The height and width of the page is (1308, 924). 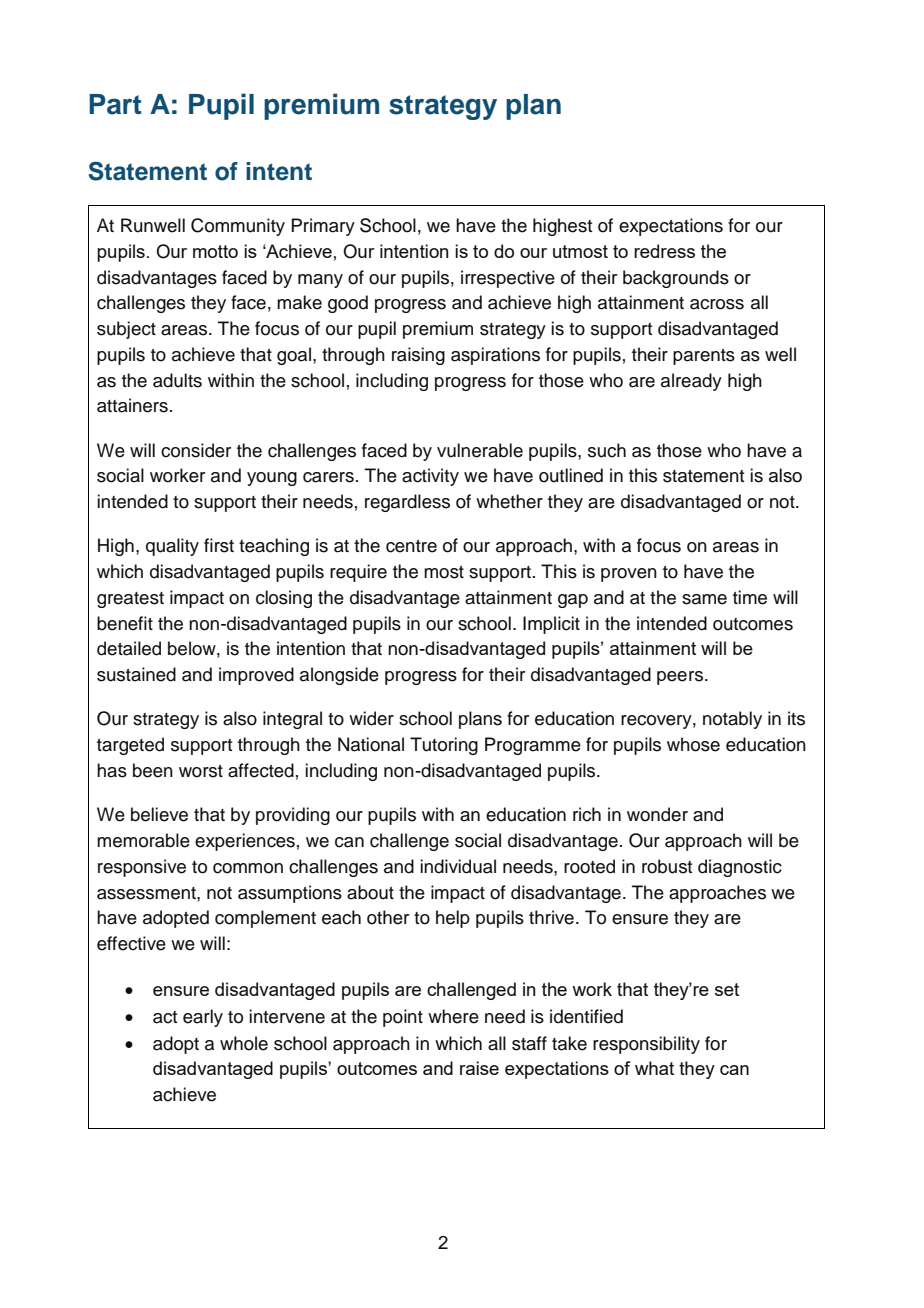 I want to click on redress, so click(x=664, y=251).
